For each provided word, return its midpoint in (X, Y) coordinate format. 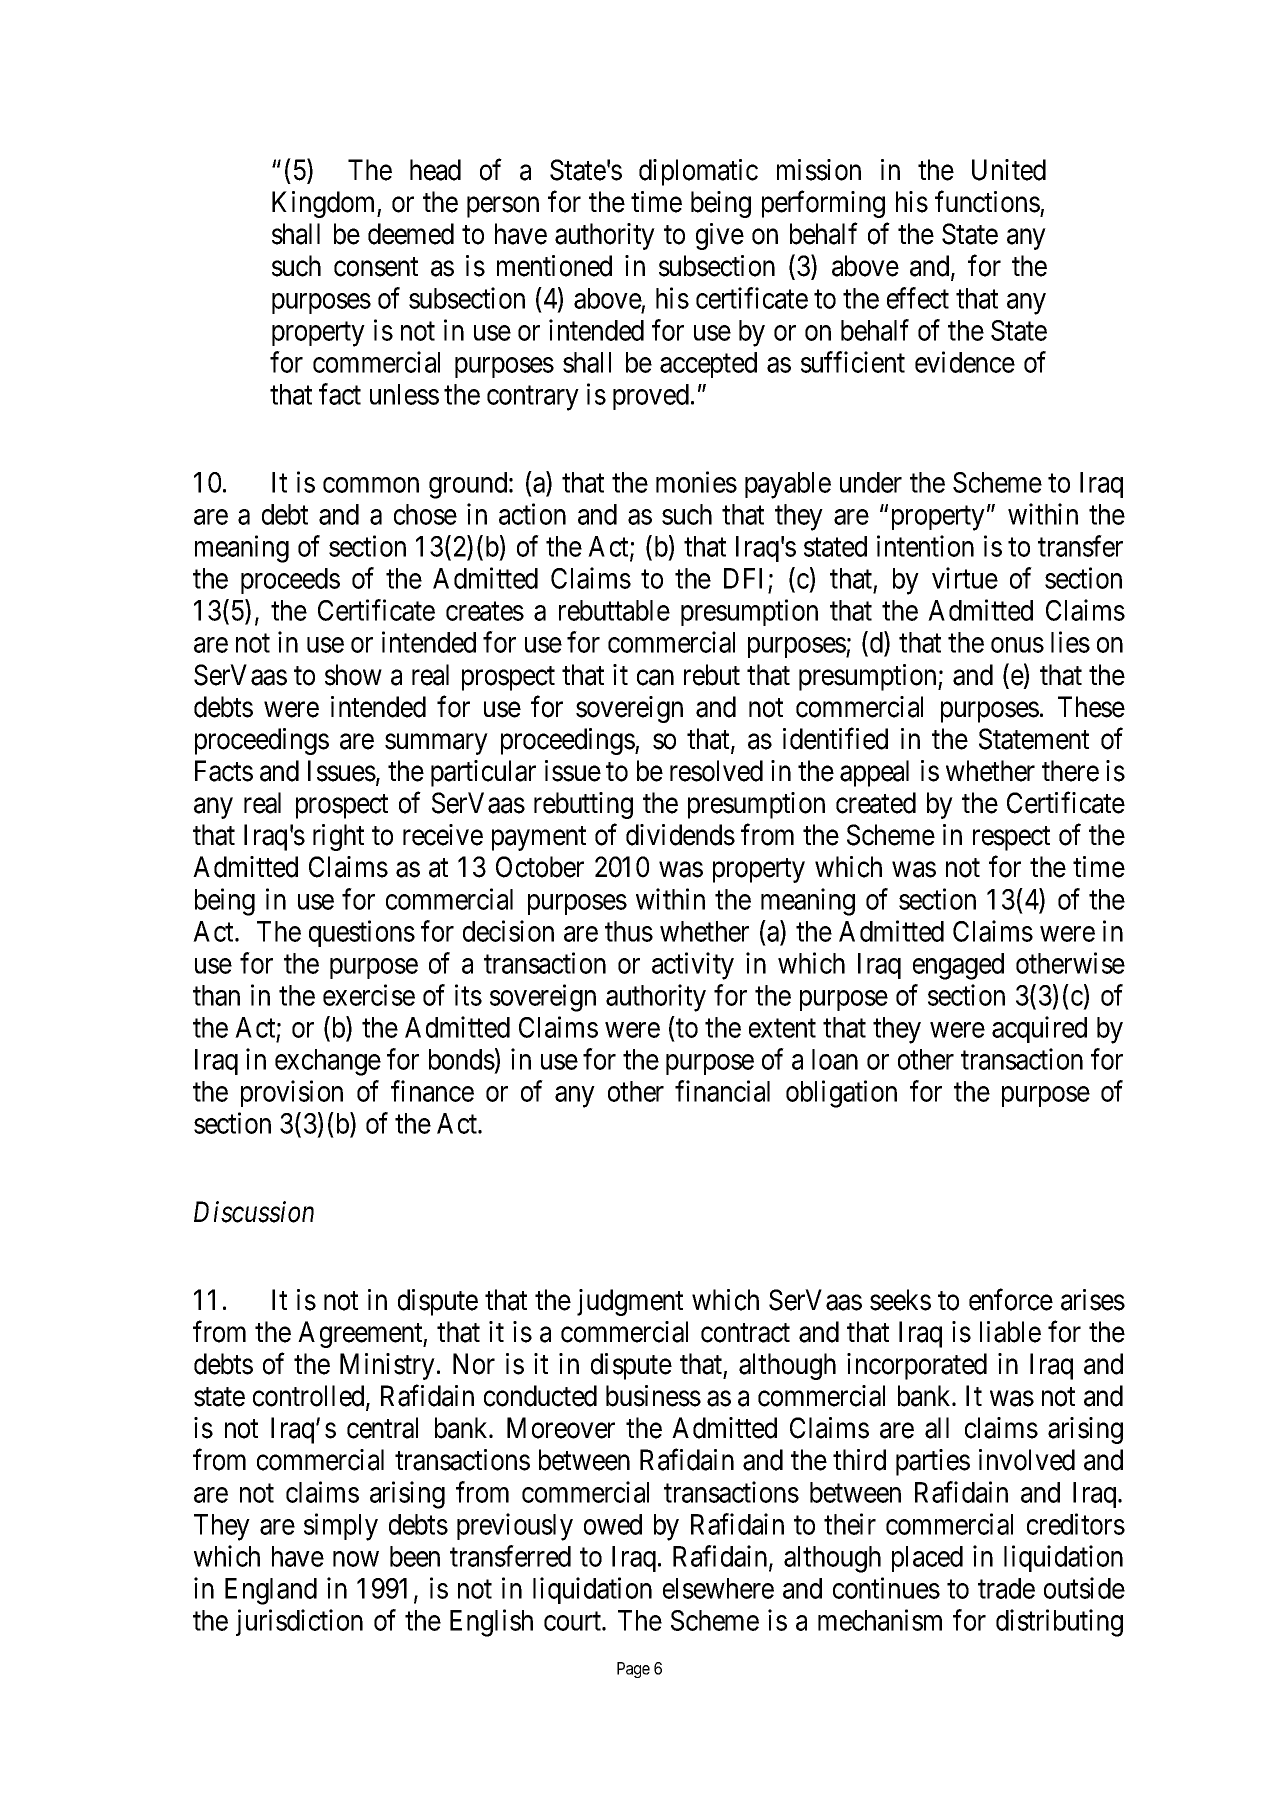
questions (362, 933)
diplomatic (698, 172)
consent (376, 267)
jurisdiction (299, 1622)
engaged (958, 966)
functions (987, 202)
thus (629, 931)
